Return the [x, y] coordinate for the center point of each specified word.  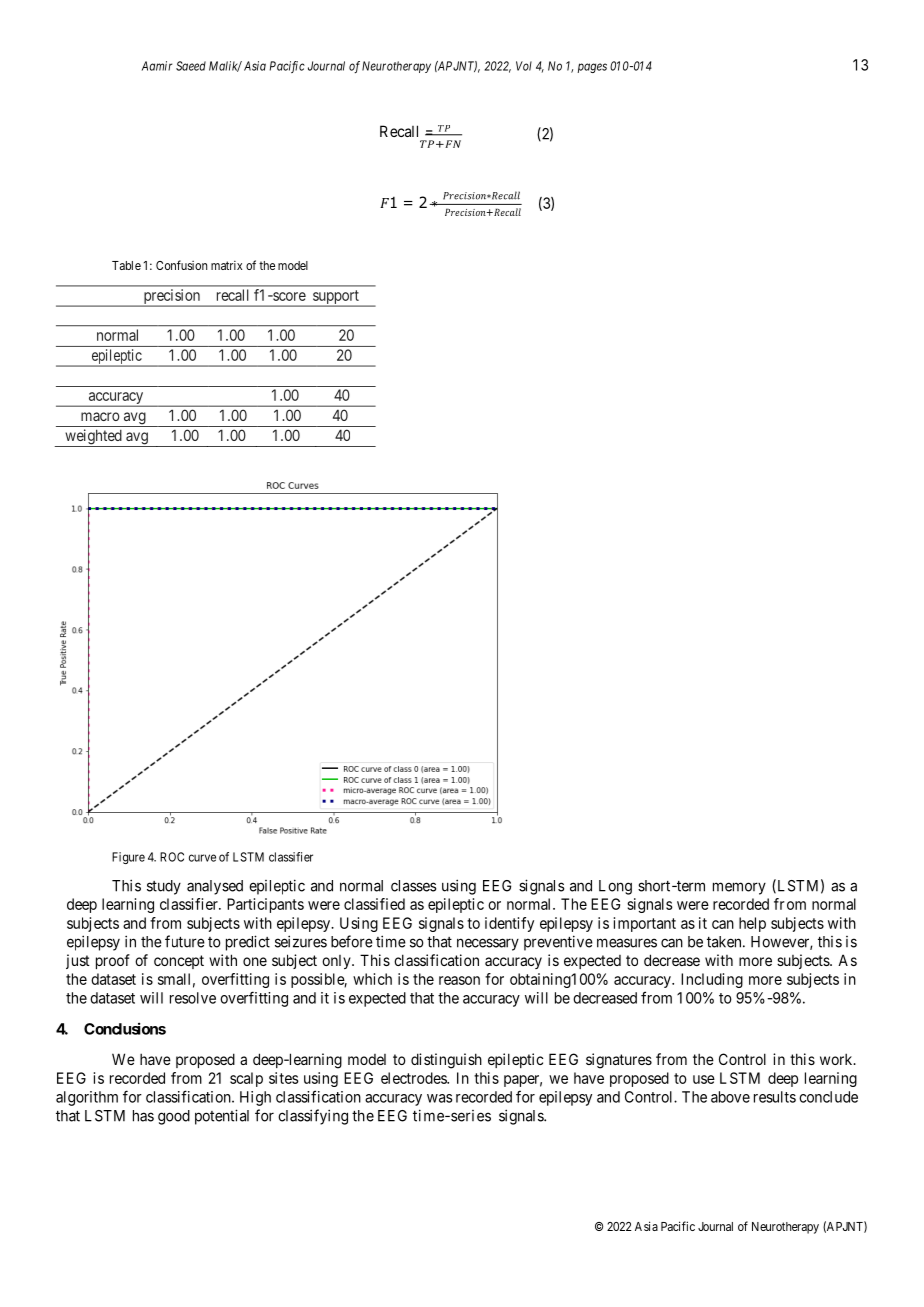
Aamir [157, 66]
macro [100, 416]
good [174, 1117]
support [336, 298]
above [730, 1097]
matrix [226, 265]
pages [592, 68]
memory [739, 888]
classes [414, 886]
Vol [524, 66]
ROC [172, 857]
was [439, 1098]
